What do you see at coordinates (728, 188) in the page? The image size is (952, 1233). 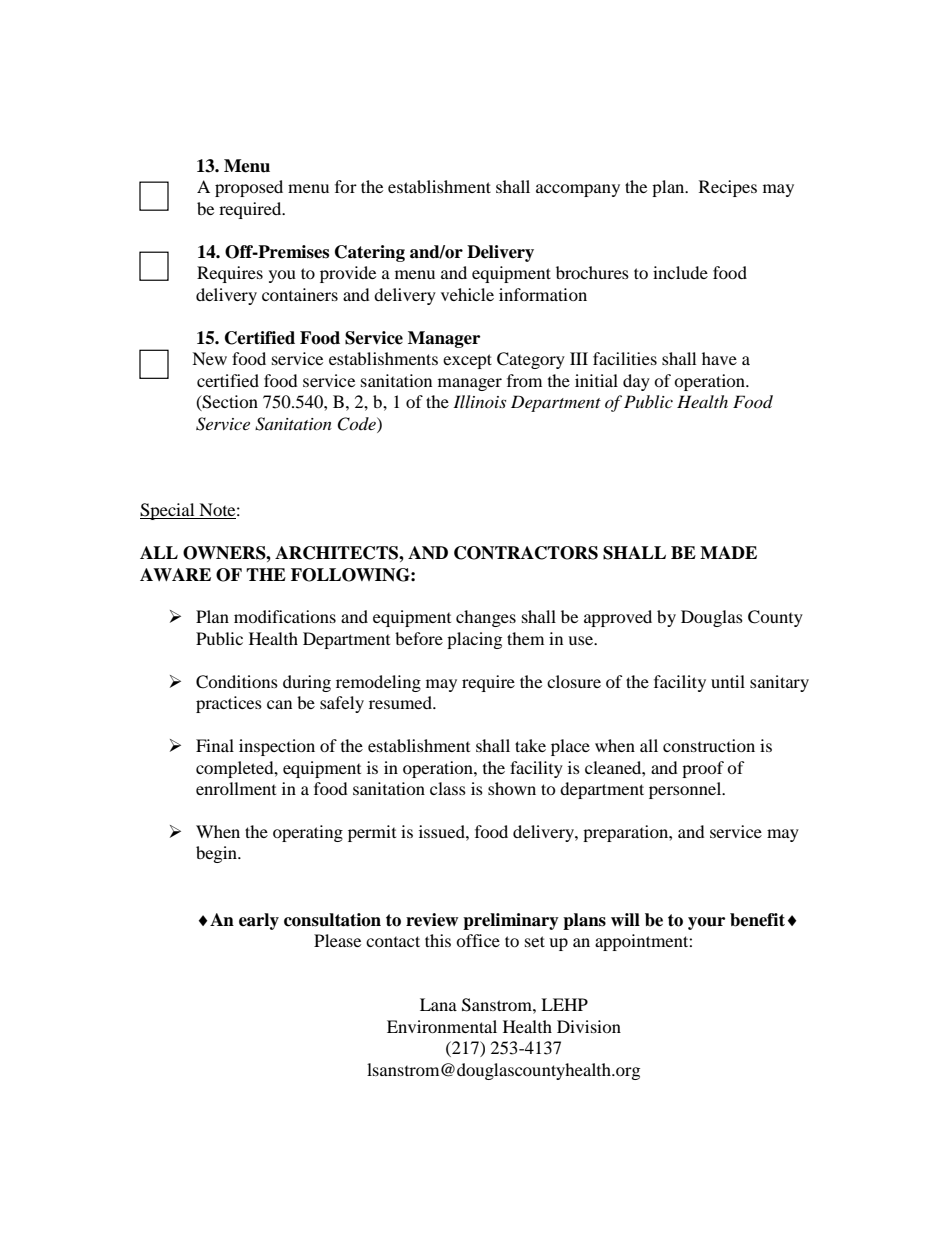 I see `Recipes` at bounding box center [728, 188].
